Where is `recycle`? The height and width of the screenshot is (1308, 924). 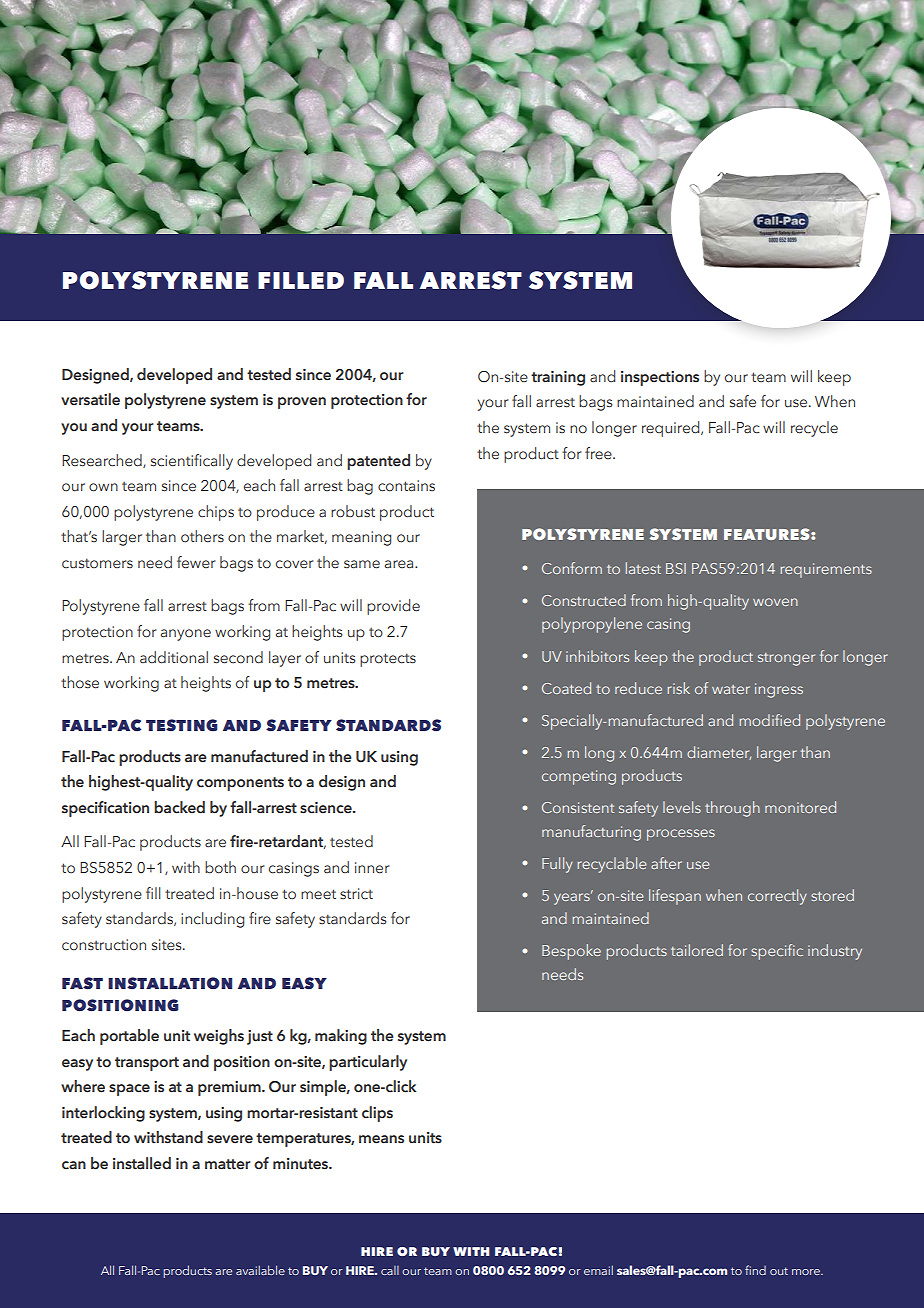 recycle is located at coordinates (814, 429).
